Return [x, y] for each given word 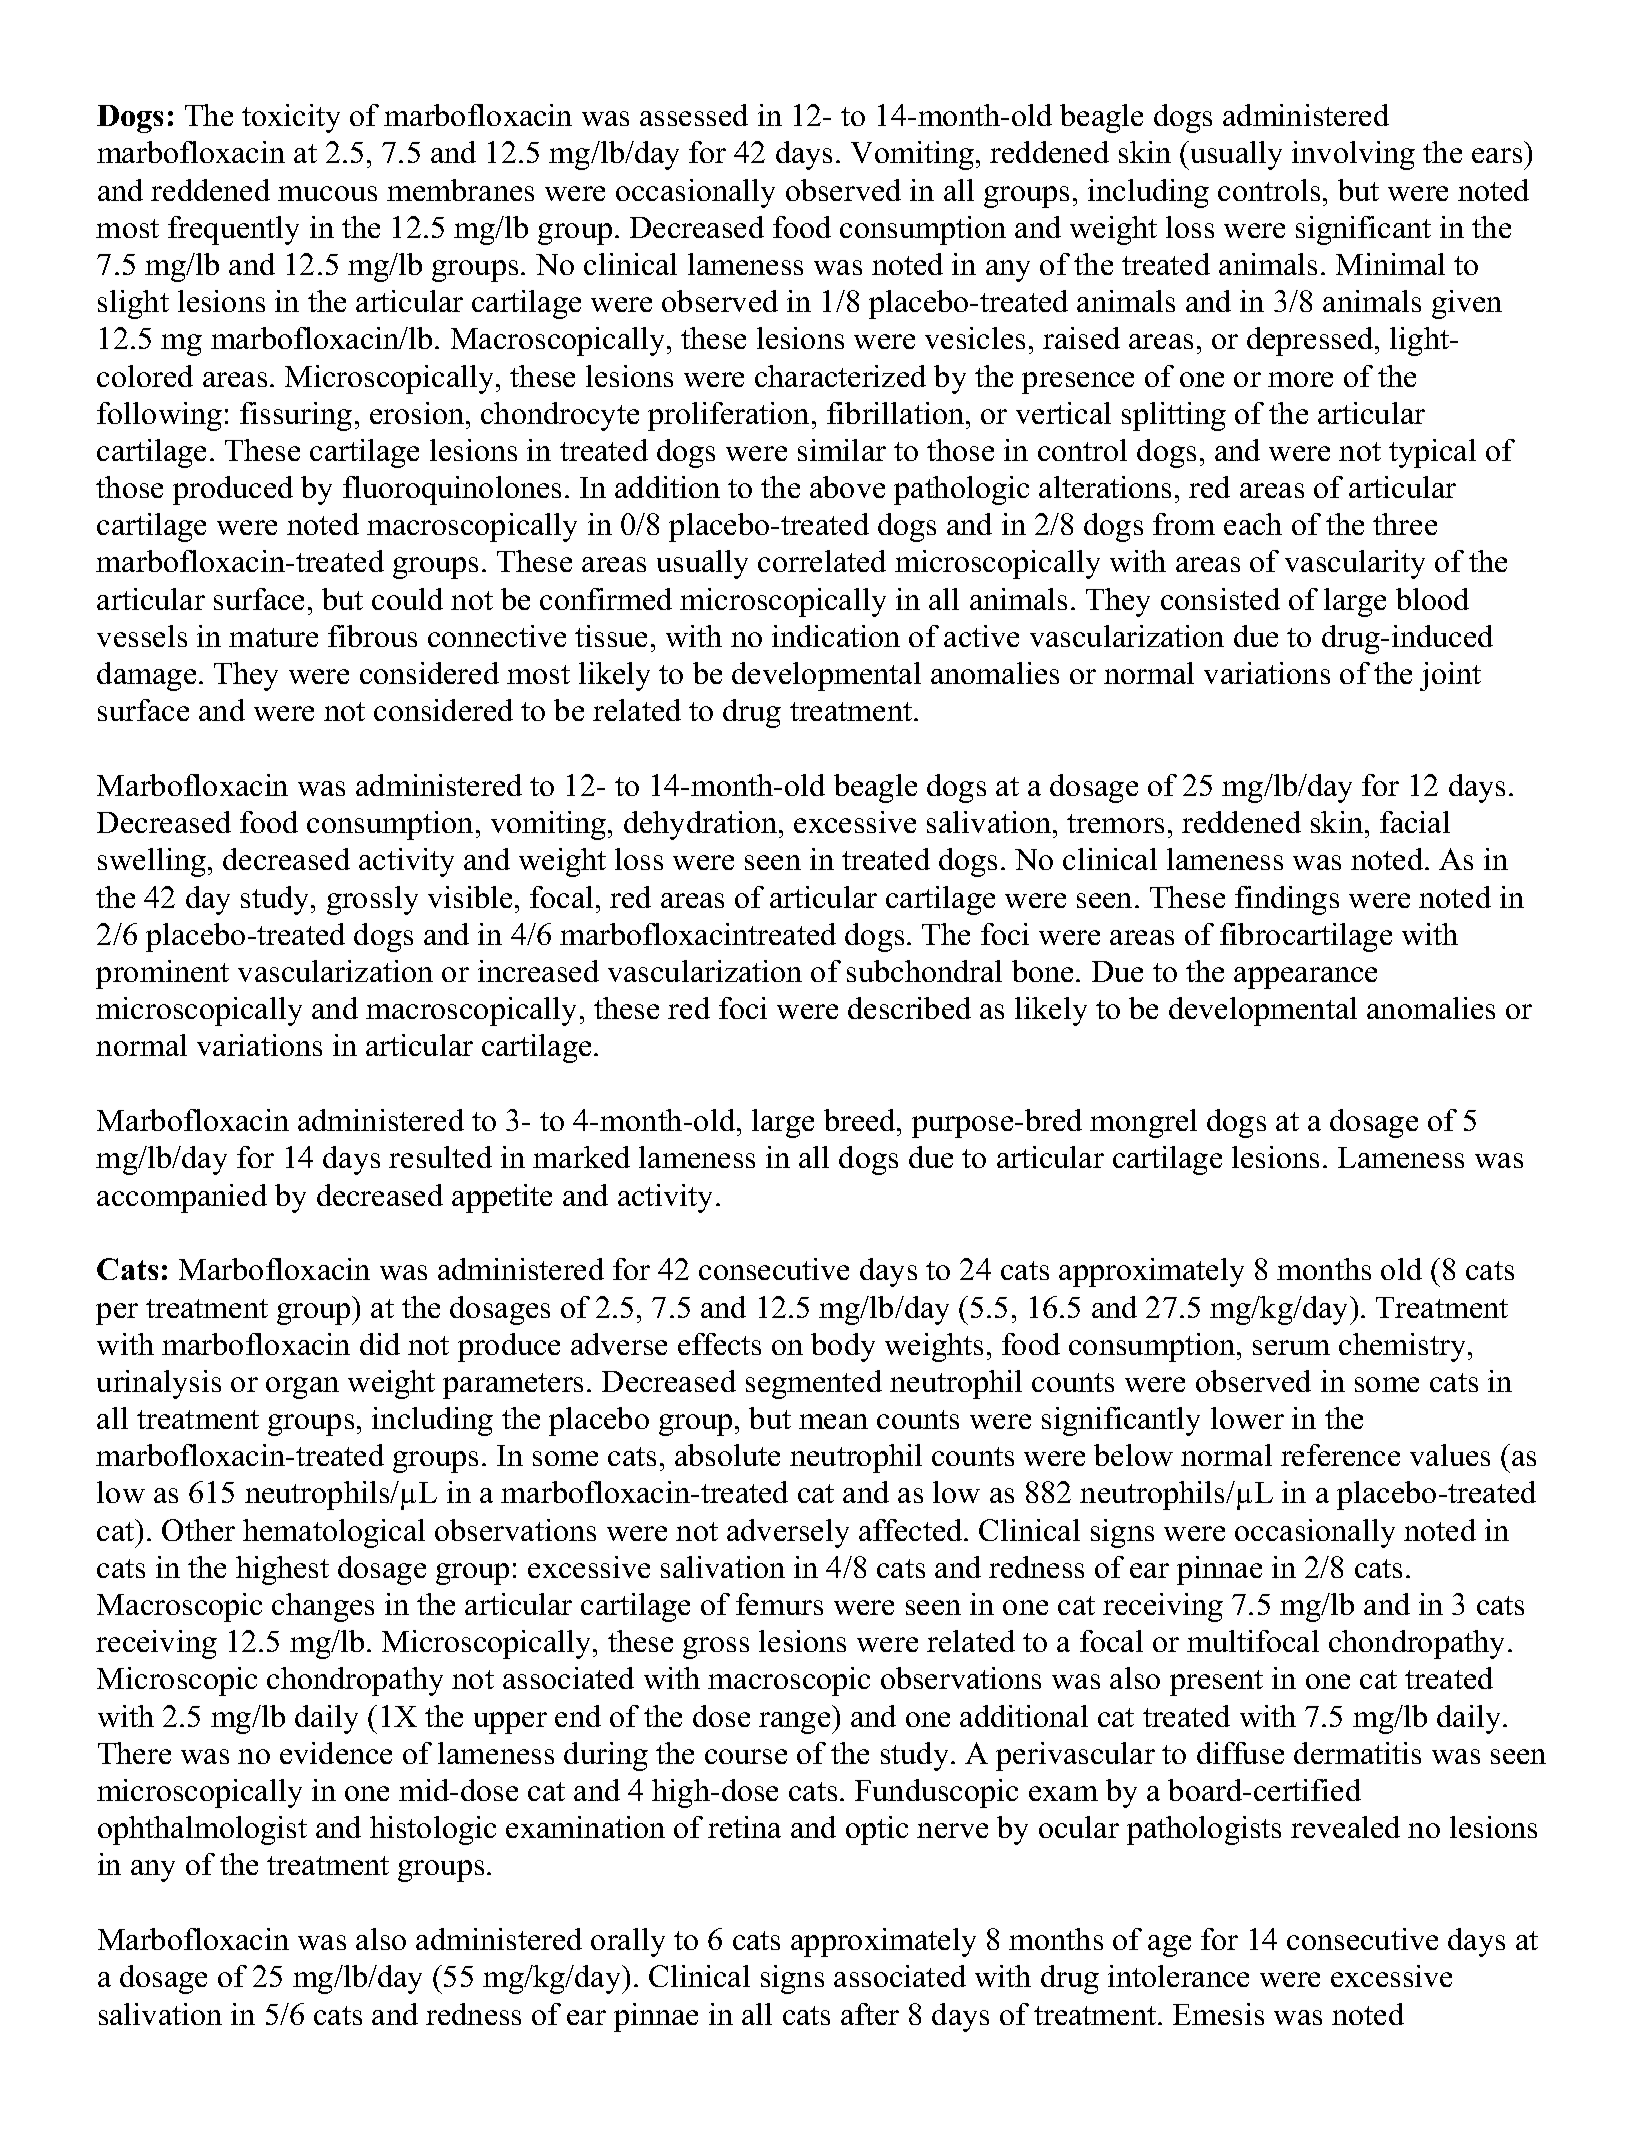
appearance [1305, 978]
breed [861, 1120]
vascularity [1355, 564]
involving [1353, 155]
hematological [334, 1533]
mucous [327, 193]
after [870, 2014]
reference [1340, 1455]
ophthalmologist [202, 1830]
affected [912, 1530]
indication [836, 636]
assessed [694, 115]
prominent [162, 974]
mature [273, 637]
